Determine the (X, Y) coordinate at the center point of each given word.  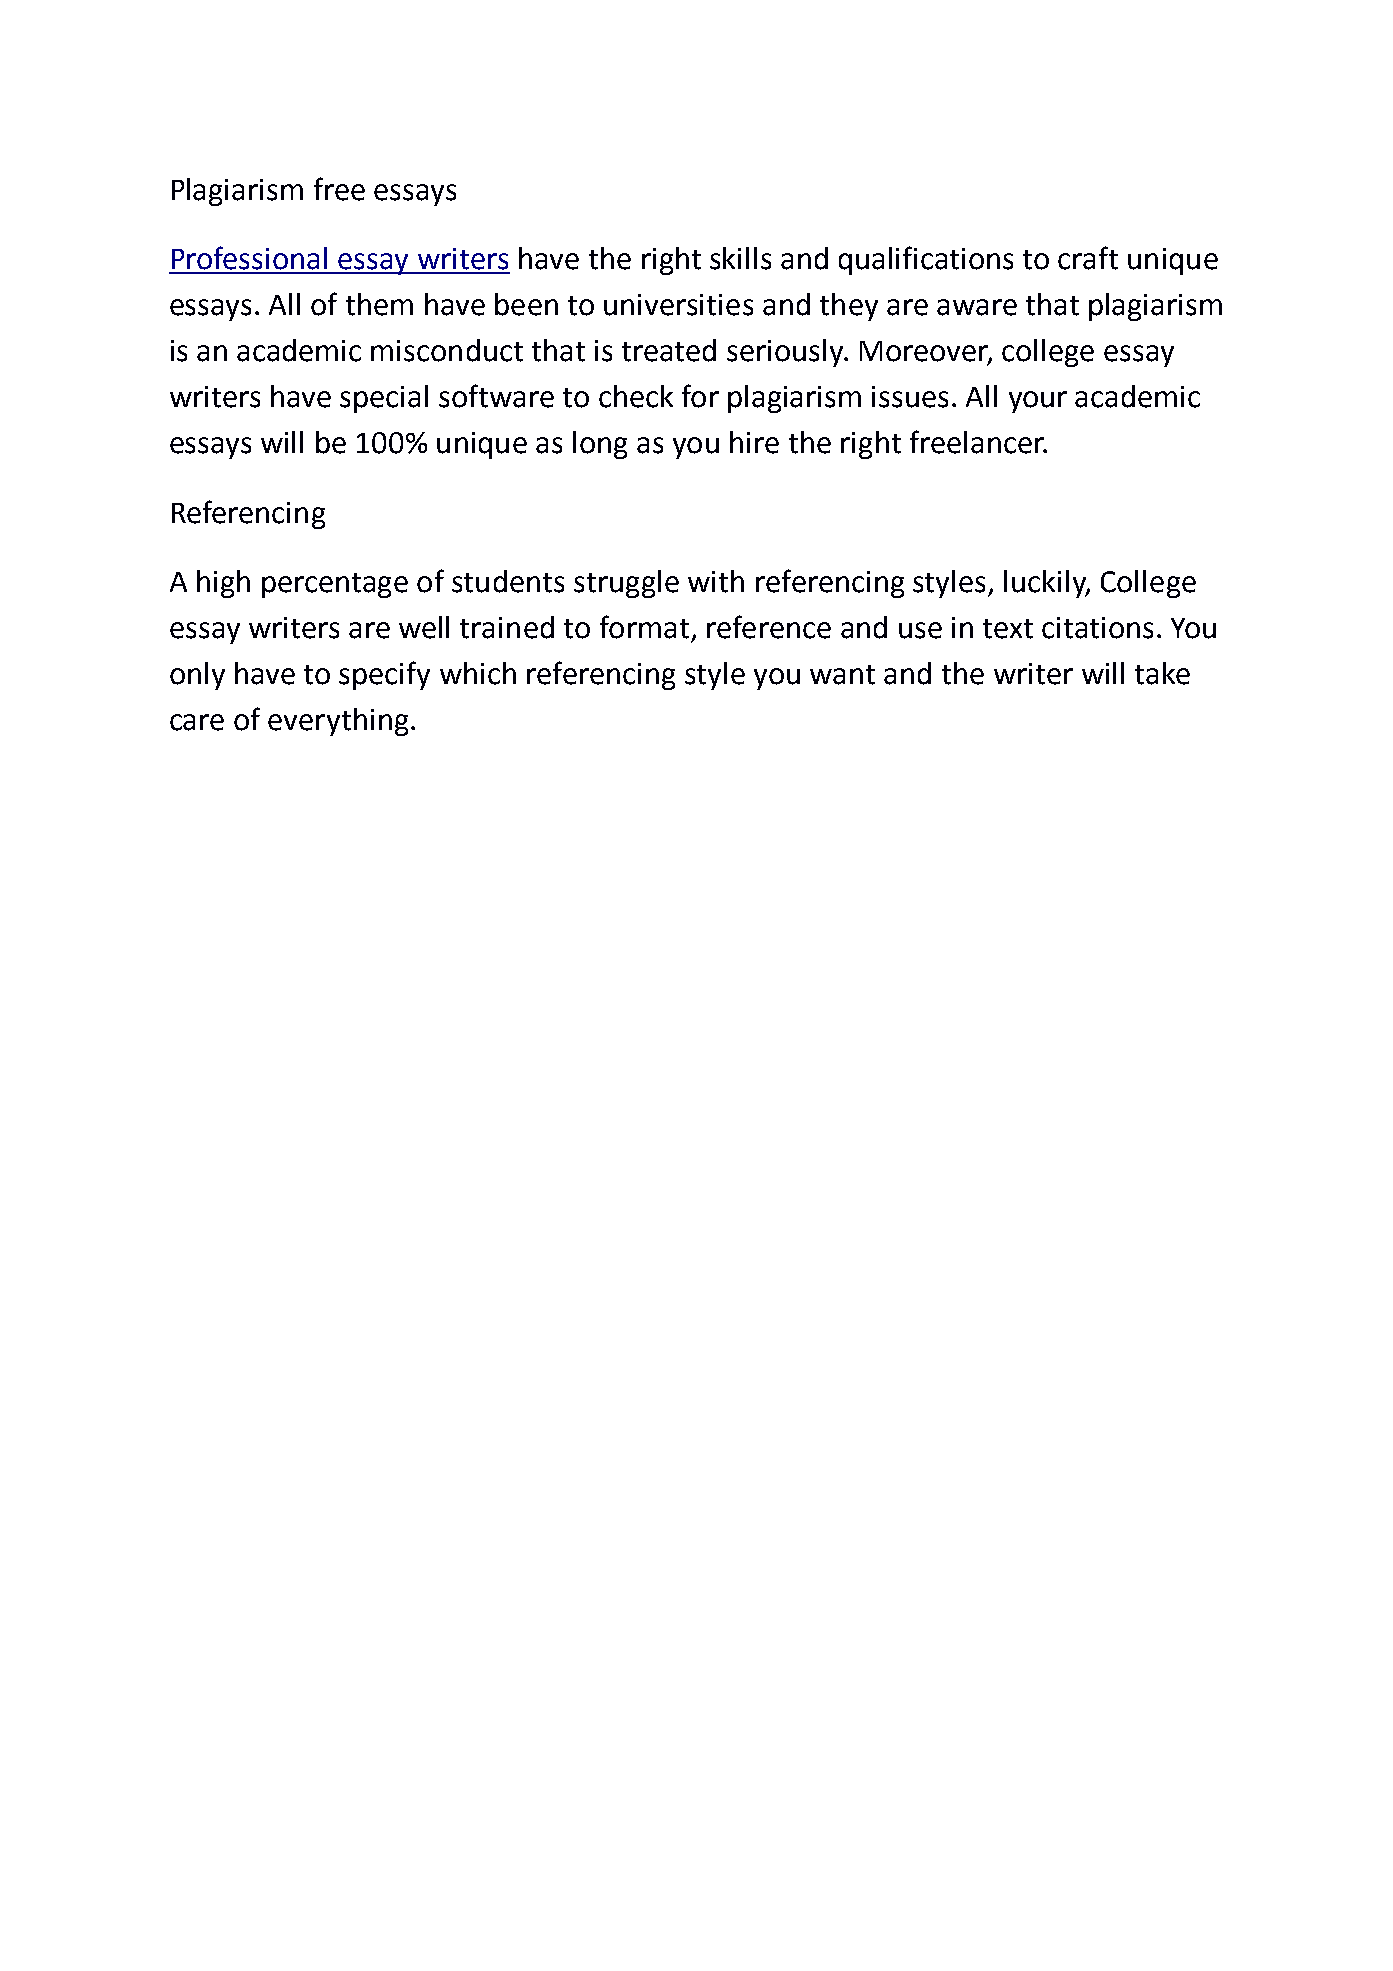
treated (669, 350)
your (1038, 402)
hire (754, 442)
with (716, 581)
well (424, 627)
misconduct (447, 350)
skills (740, 258)
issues (910, 397)
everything (338, 722)
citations (1097, 628)
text (1008, 629)
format (644, 627)
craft (1088, 258)
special (384, 399)
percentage (335, 585)
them (379, 304)
